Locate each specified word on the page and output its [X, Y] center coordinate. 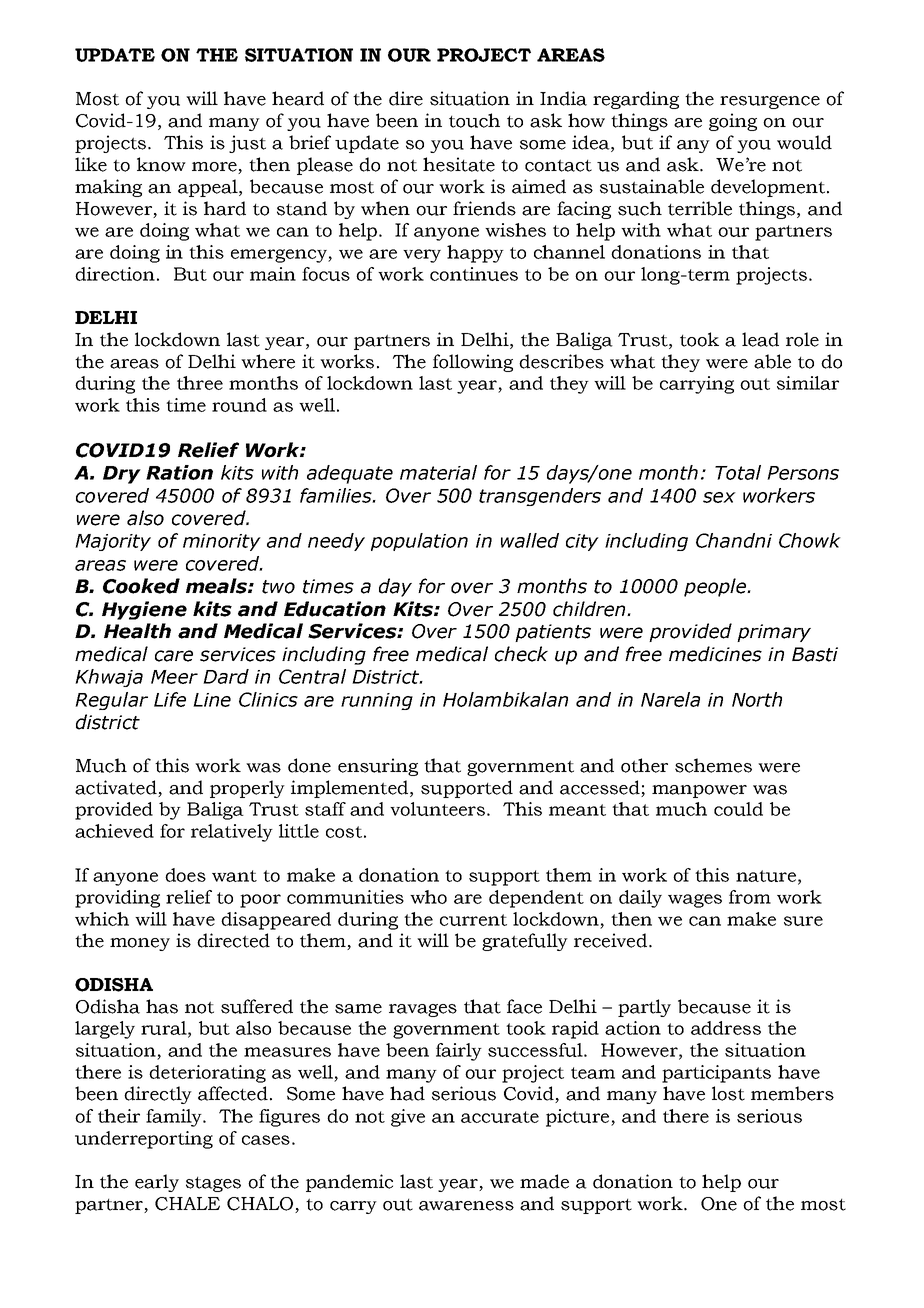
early [157, 1183]
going [733, 122]
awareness [466, 1206]
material [438, 472]
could [738, 809]
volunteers [437, 809]
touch [474, 120]
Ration [179, 472]
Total [738, 472]
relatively [232, 833]
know [161, 164]
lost [728, 1093]
